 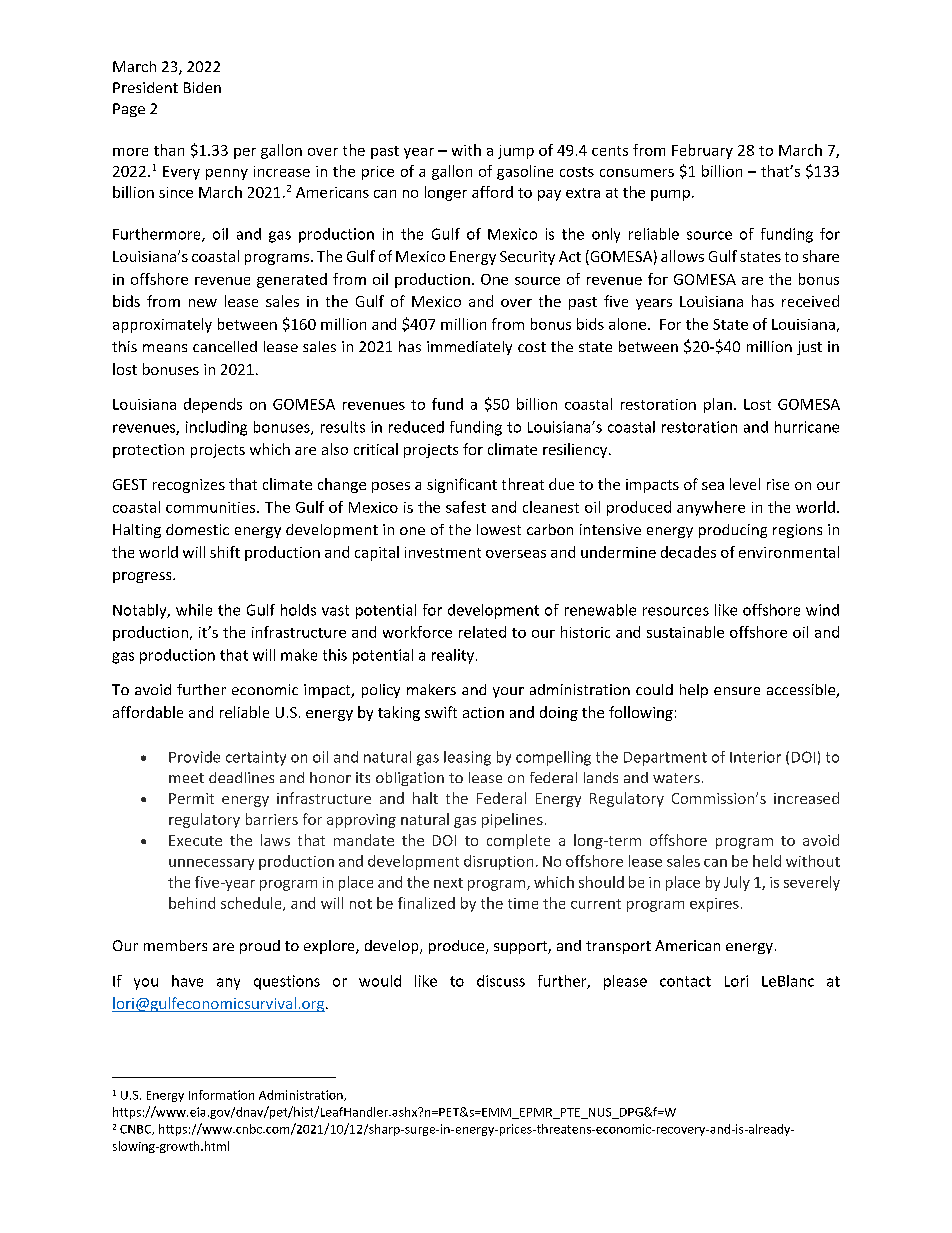 What do you see at coordinates (516, 152) in the screenshot?
I see `jump` at bounding box center [516, 152].
